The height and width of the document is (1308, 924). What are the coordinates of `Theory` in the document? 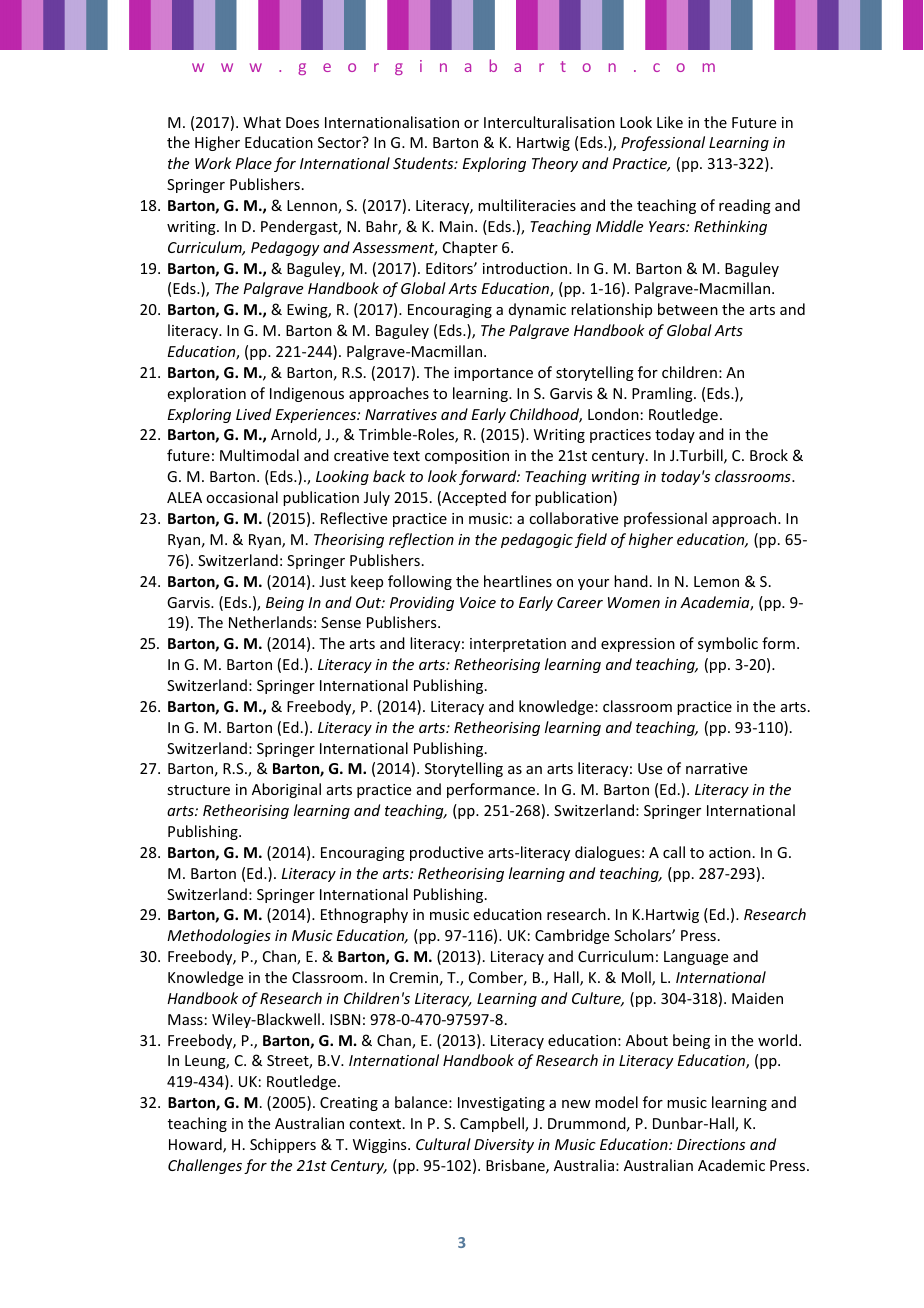 It's located at (555, 164).
